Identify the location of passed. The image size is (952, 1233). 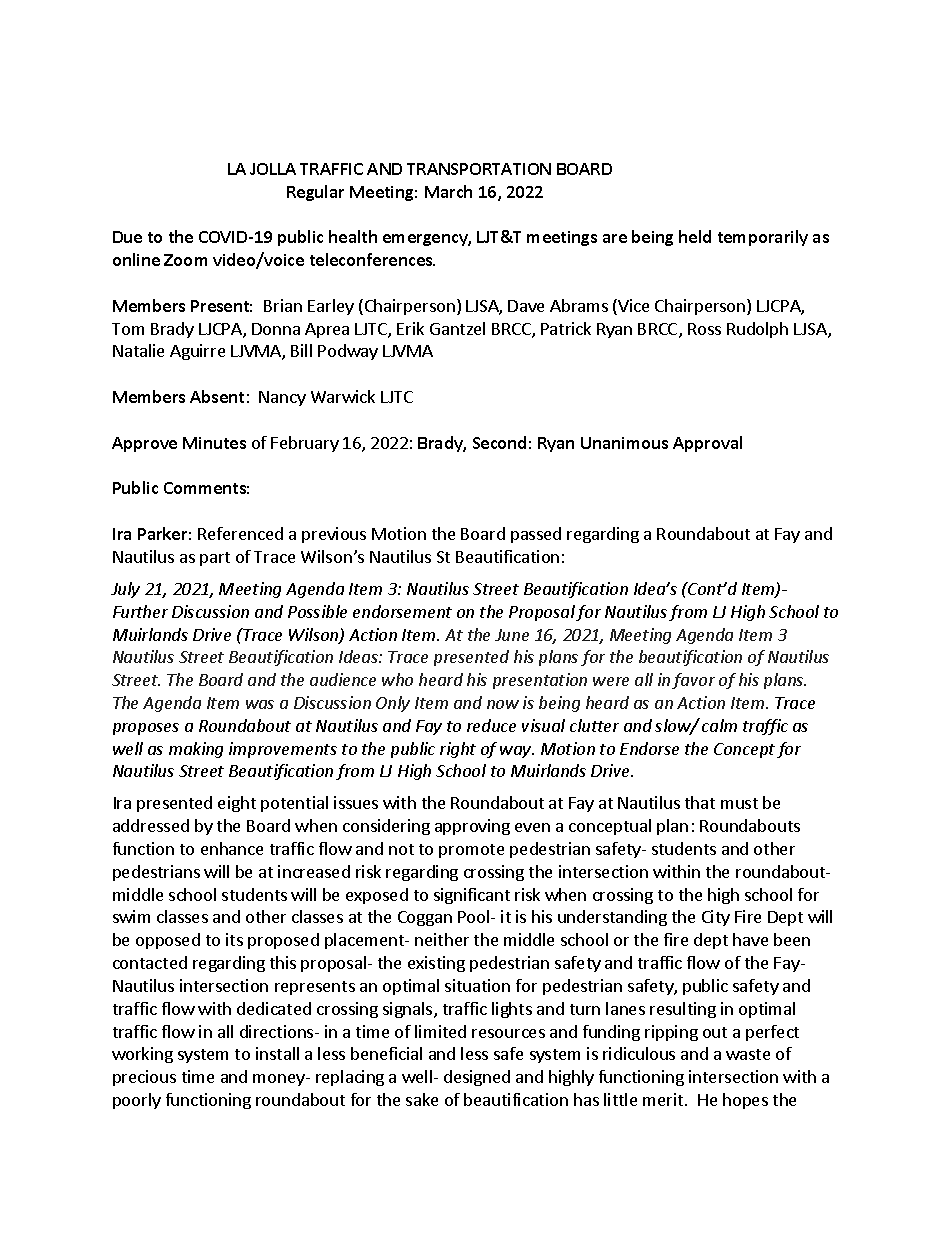
(536, 535).
